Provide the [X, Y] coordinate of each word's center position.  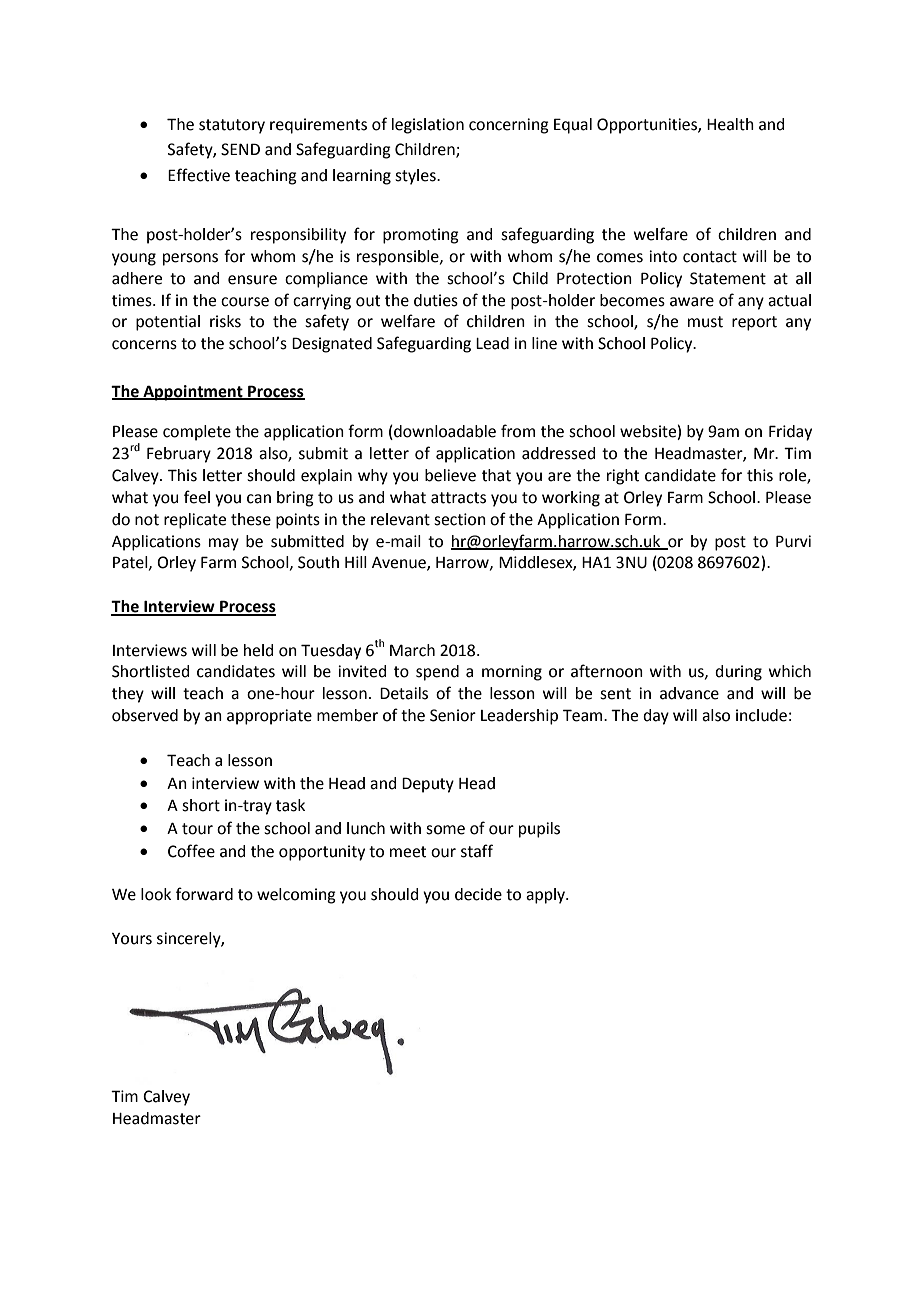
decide [478, 894]
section [460, 519]
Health [730, 124]
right [623, 477]
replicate [195, 521]
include [761, 715]
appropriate [269, 717]
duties [436, 300]
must [705, 322]
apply [547, 896]
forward [204, 894]
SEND [240, 149]
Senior [453, 715]
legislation [428, 126]
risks [225, 321]
